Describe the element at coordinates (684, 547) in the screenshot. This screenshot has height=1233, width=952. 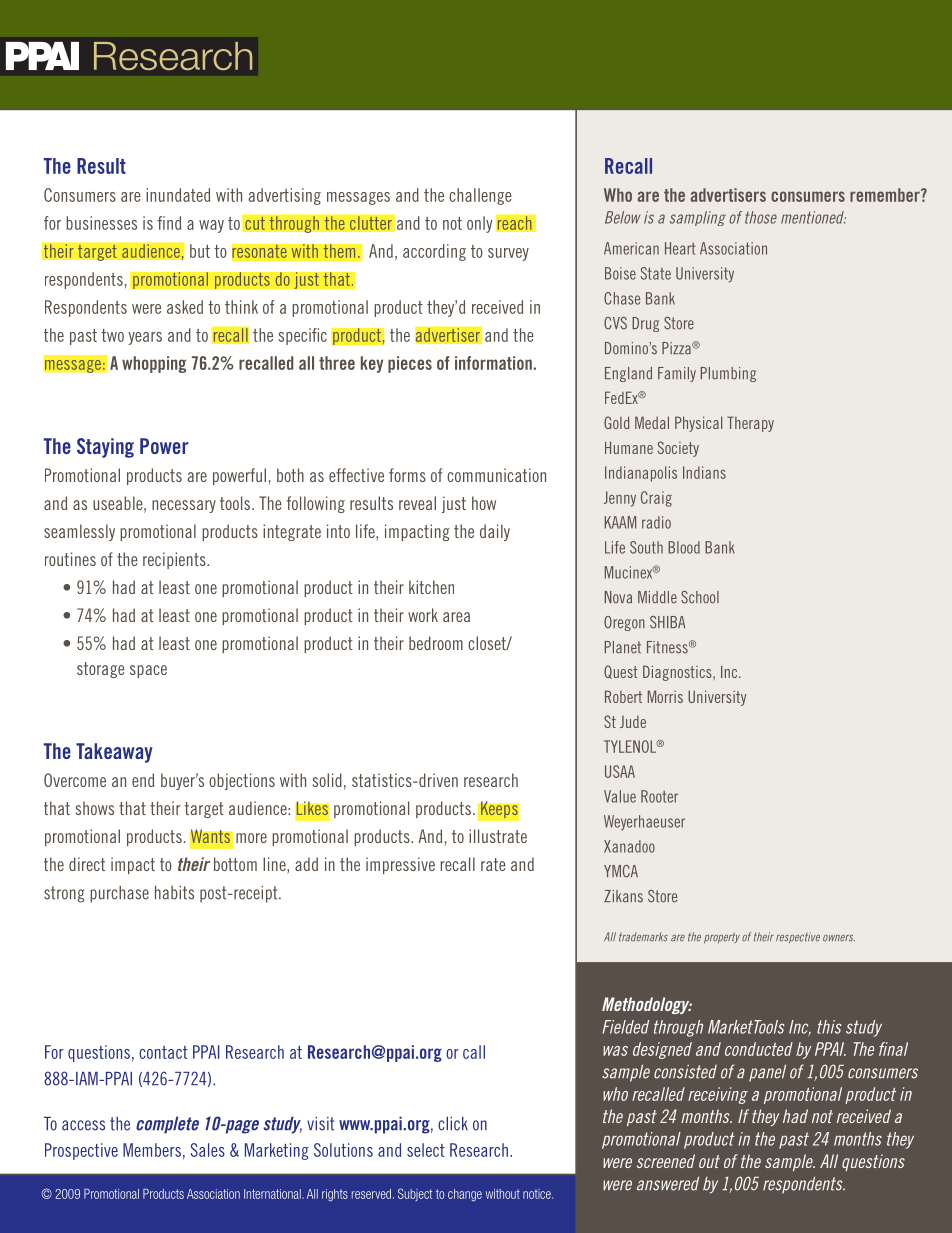
I see `Blood` at that location.
